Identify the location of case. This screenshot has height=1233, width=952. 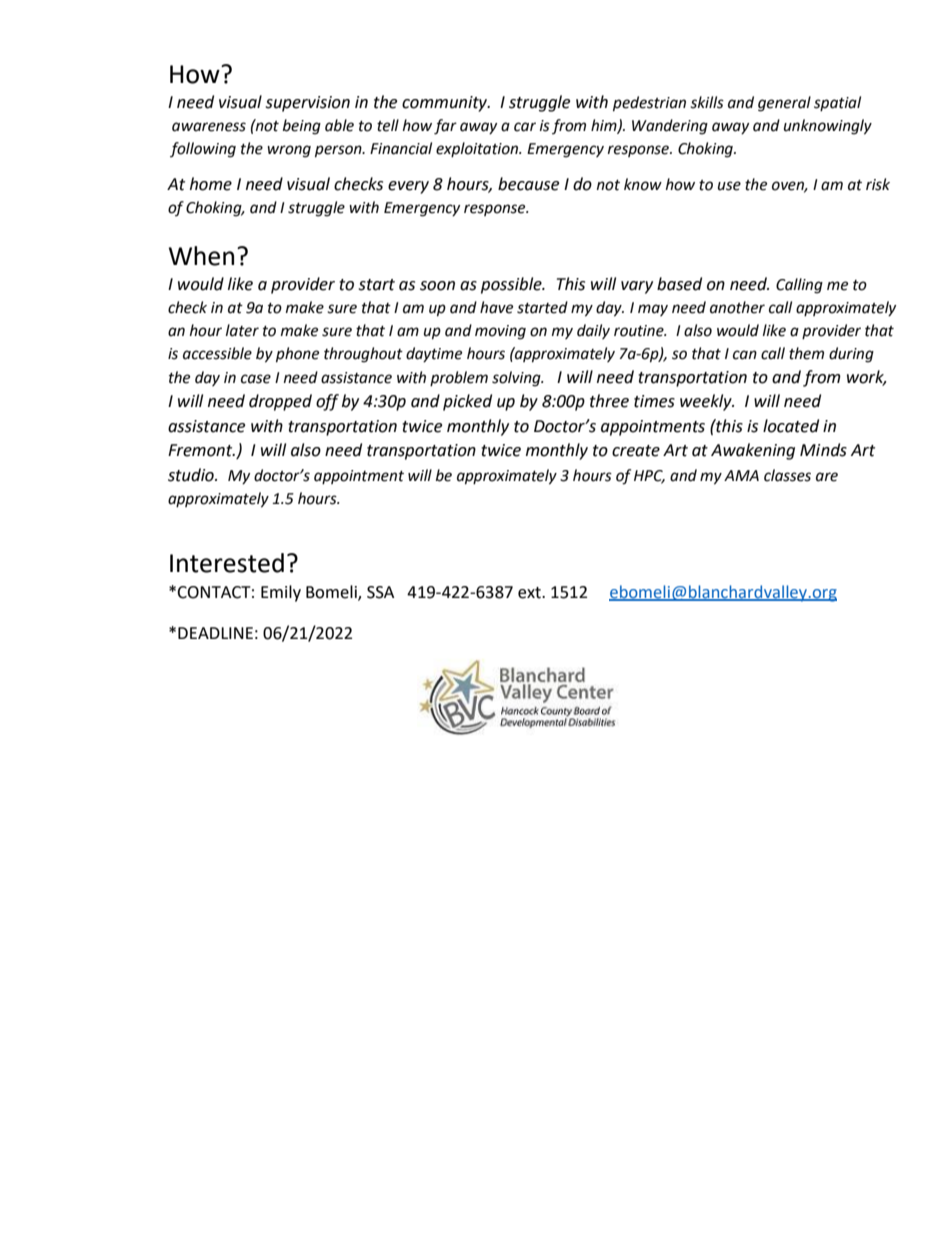
(256, 379).
